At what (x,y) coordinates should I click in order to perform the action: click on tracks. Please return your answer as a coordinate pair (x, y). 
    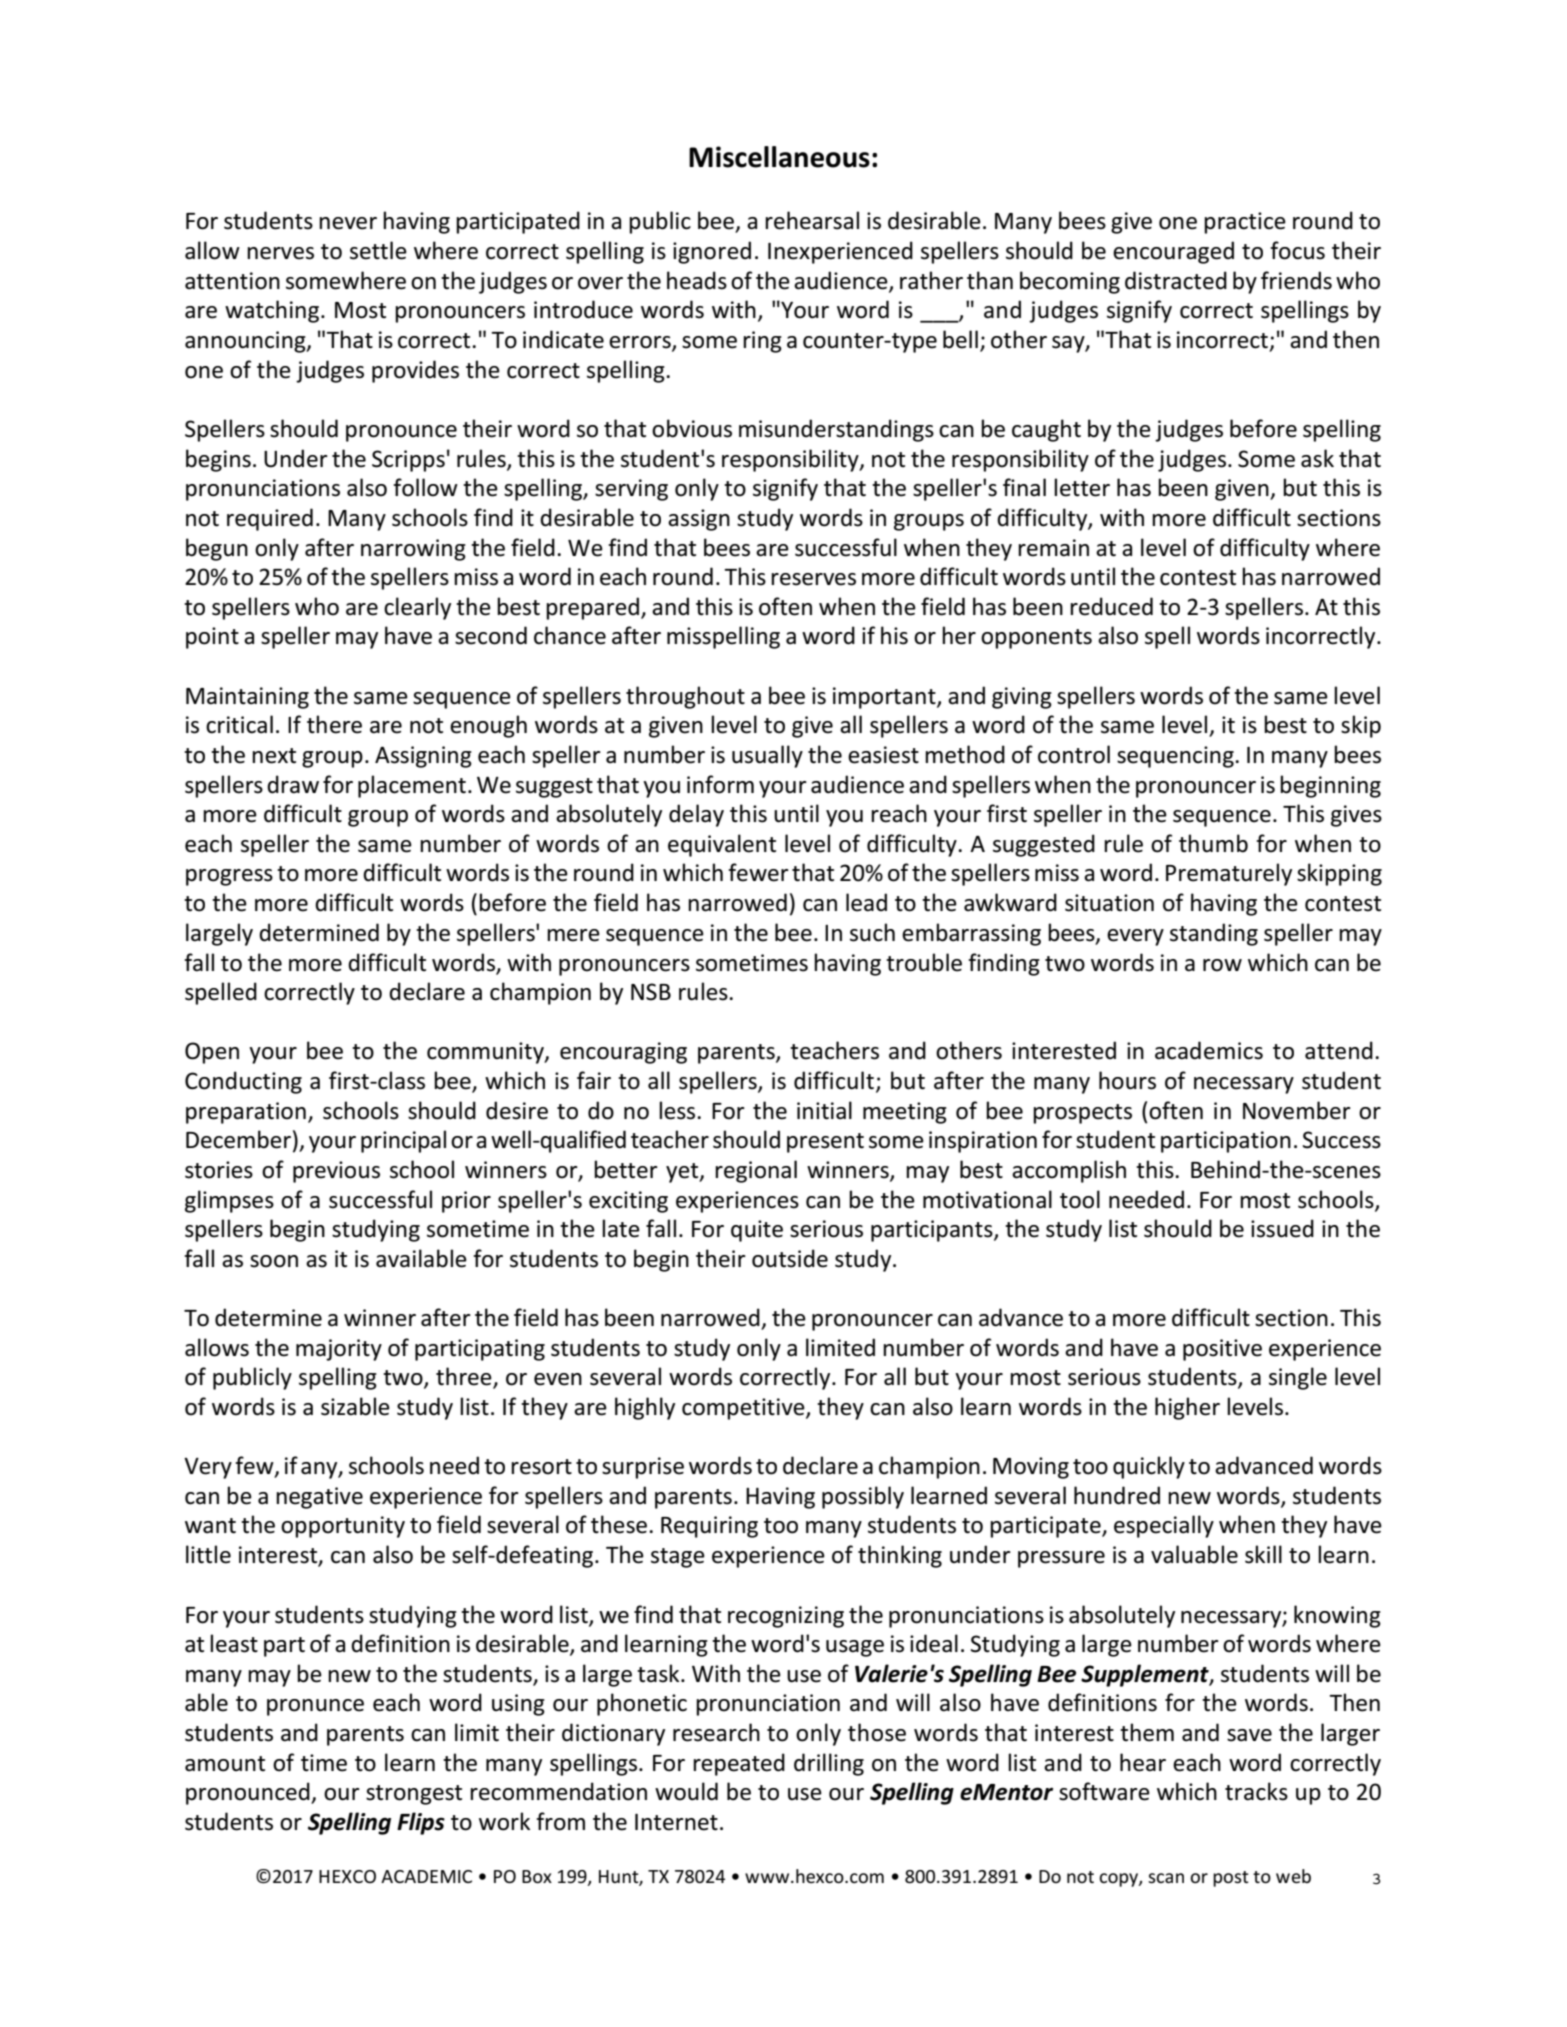
    Looking at the image, I should click on (1256, 1791).
